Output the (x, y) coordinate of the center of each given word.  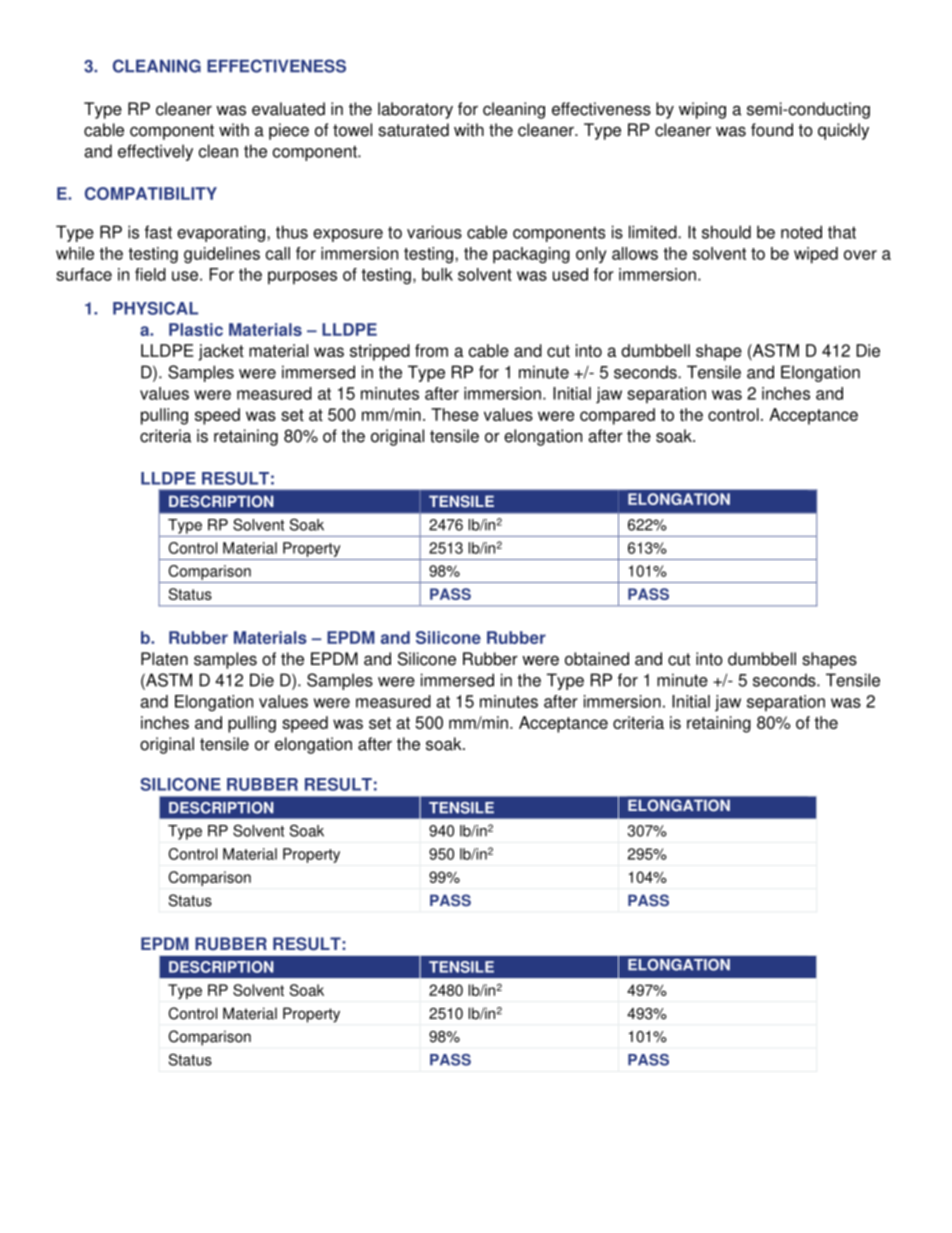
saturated (413, 130)
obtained (597, 659)
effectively (155, 152)
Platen (164, 659)
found (772, 130)
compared (617, 416)
